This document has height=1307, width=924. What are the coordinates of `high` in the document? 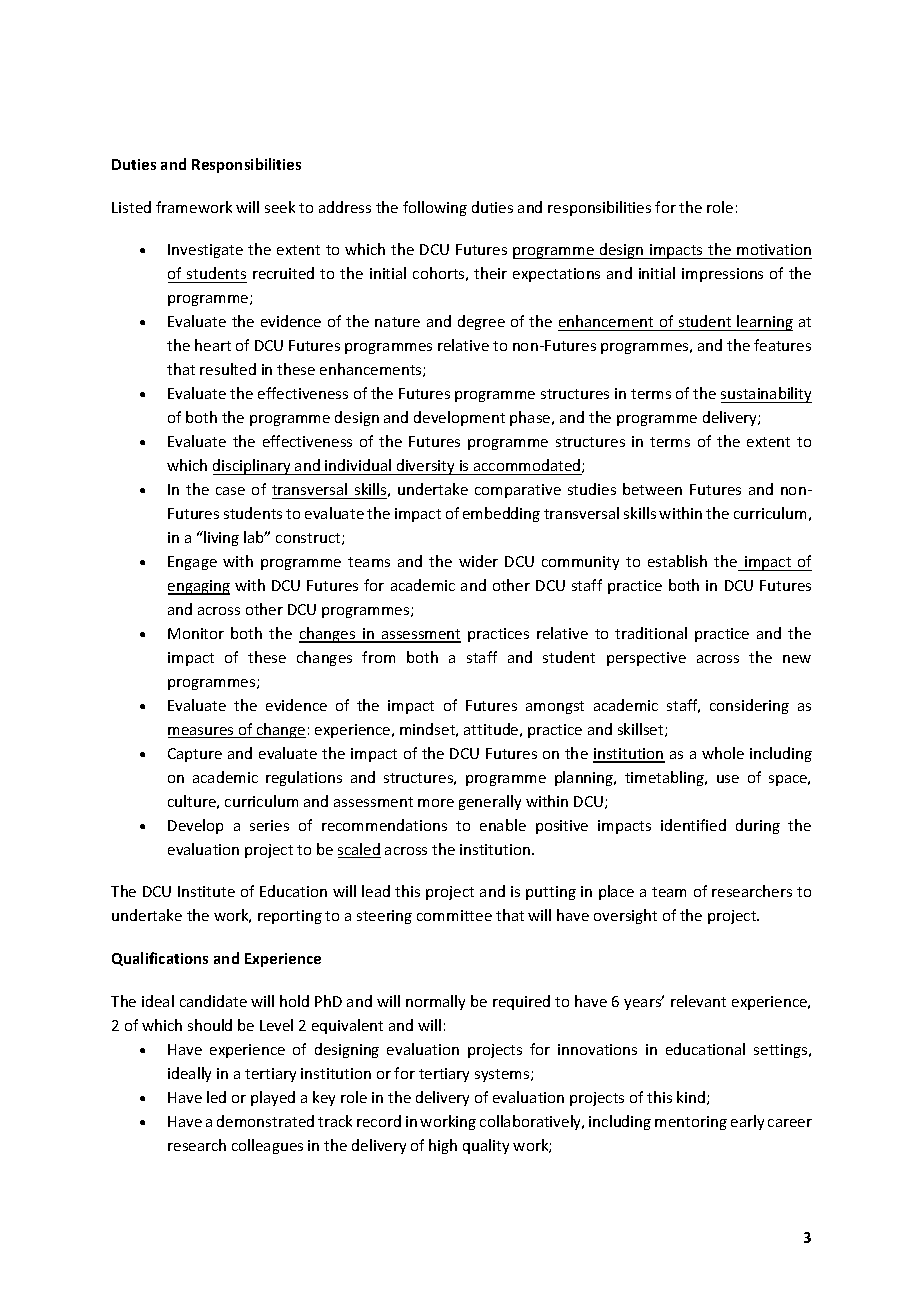 It's located at (443, 1146).
